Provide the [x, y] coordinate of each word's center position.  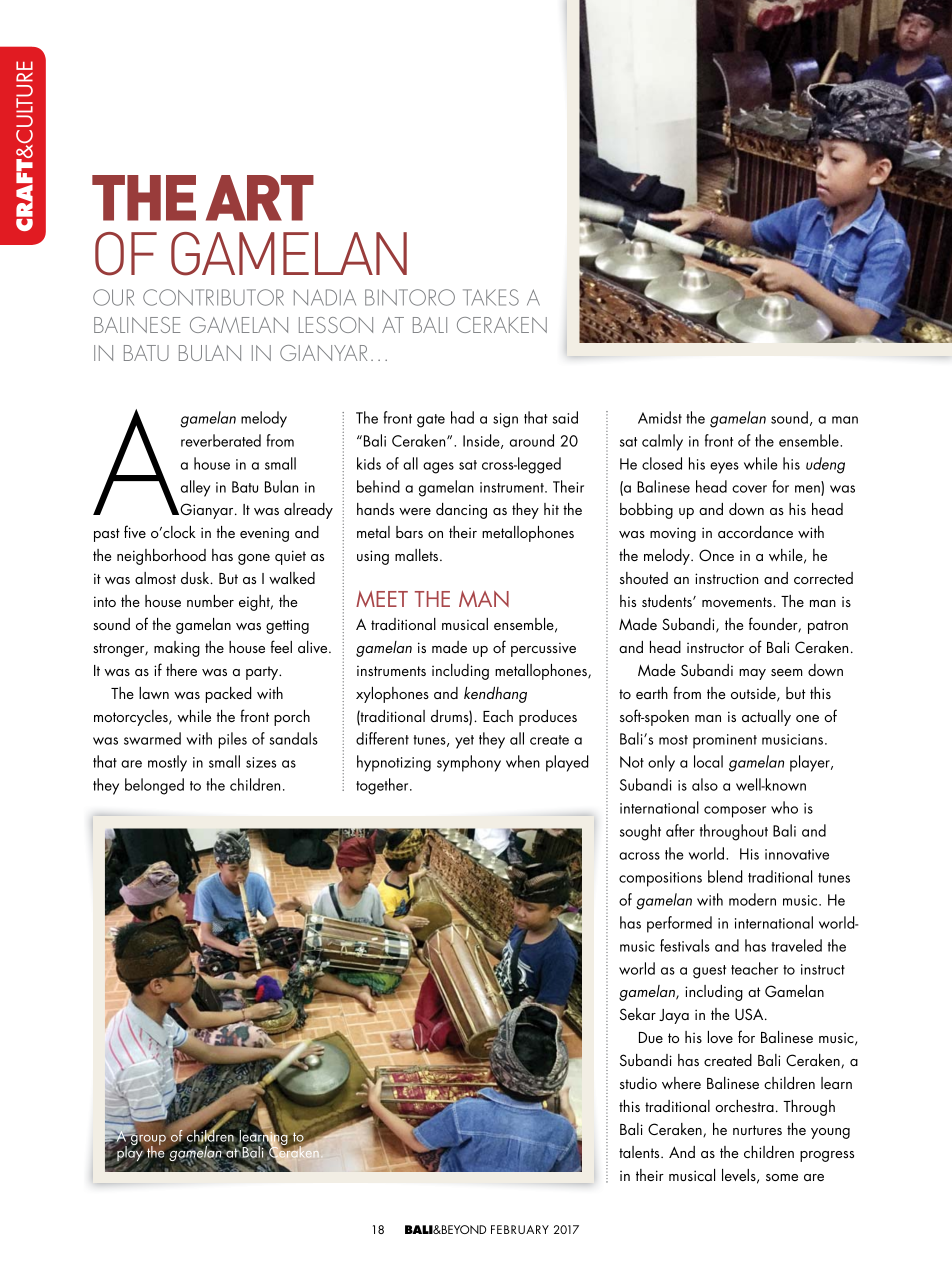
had [462, 417]
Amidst [660, 417]
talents [640, 1152]
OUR [113, 297]
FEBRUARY [520, 1229]
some [782, 1177]
